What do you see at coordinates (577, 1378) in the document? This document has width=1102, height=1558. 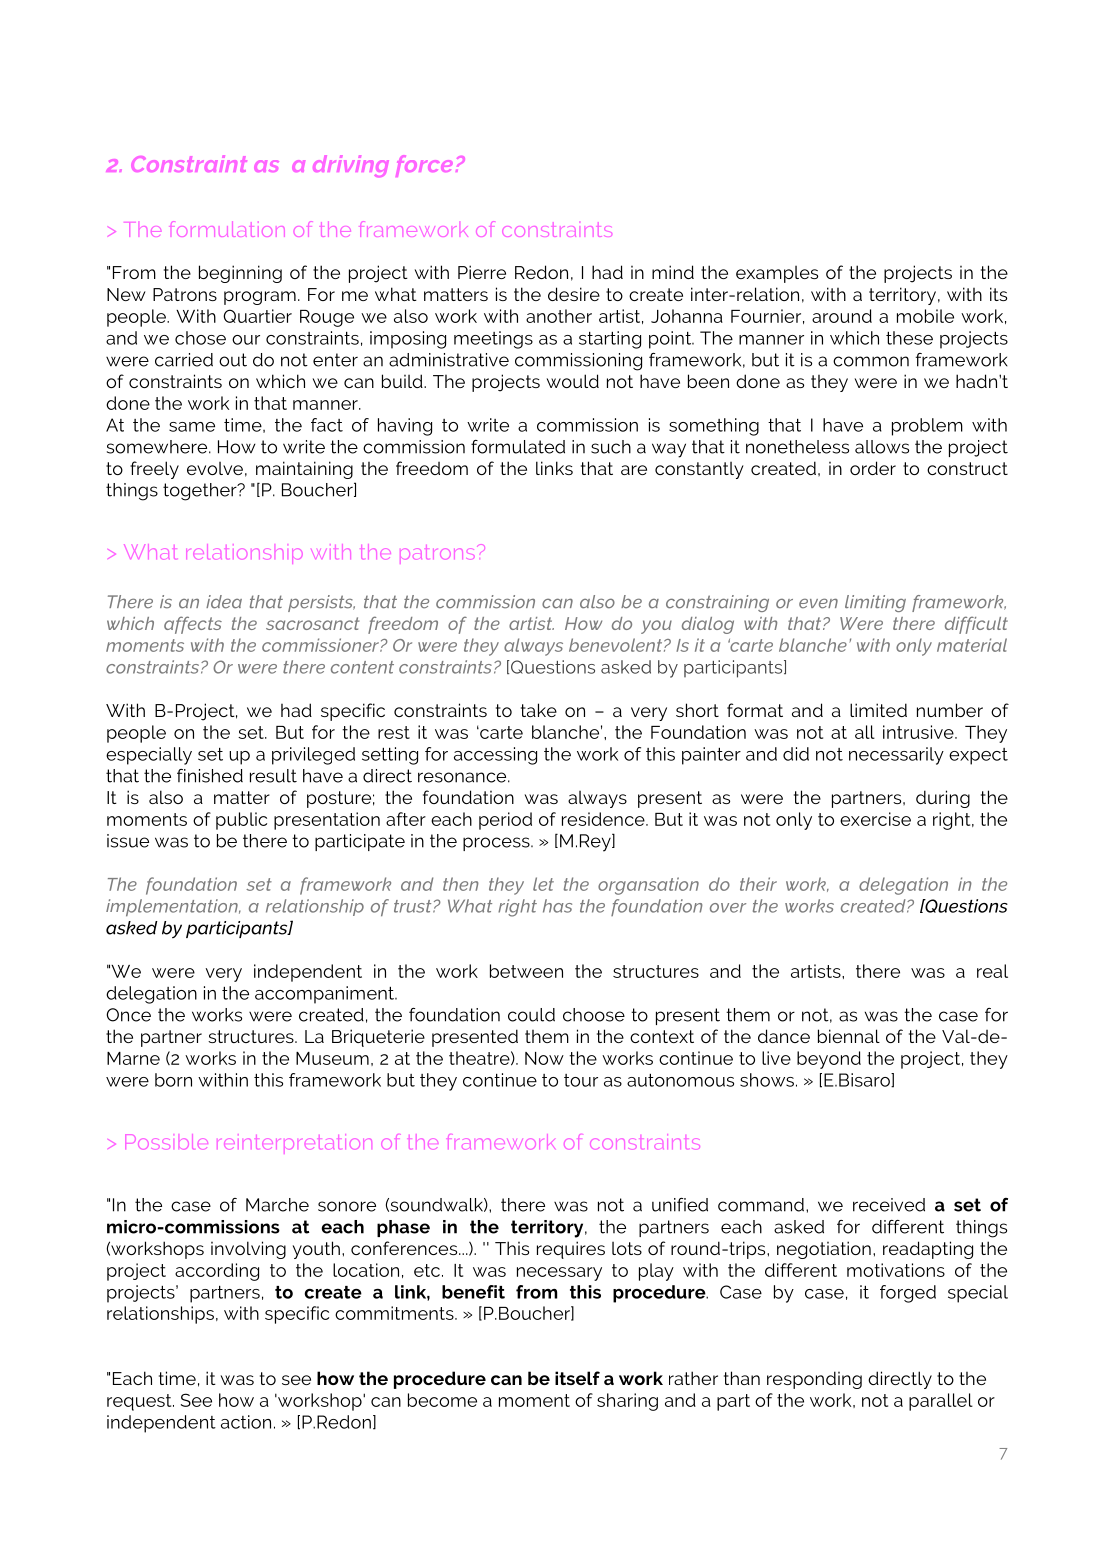 I see `itself` at bounding box center [577, 1378].
